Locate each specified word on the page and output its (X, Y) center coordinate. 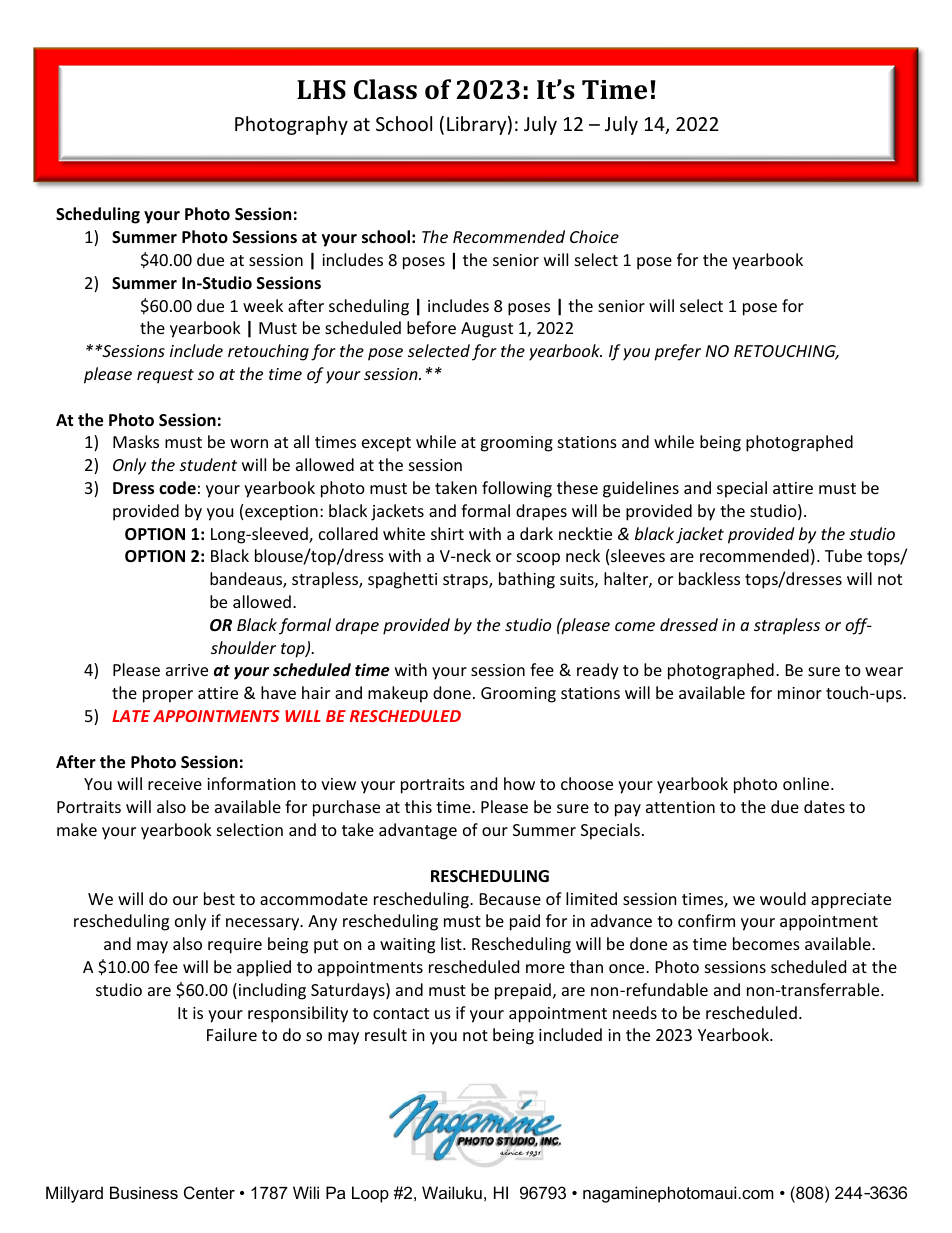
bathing (527, 580)
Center (209, 1192)
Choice (594, 236)
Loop (370, 1194)
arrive (187, 670)
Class (385, 89)
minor (800, 693)
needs (635, 1012)
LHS (321, 90)
